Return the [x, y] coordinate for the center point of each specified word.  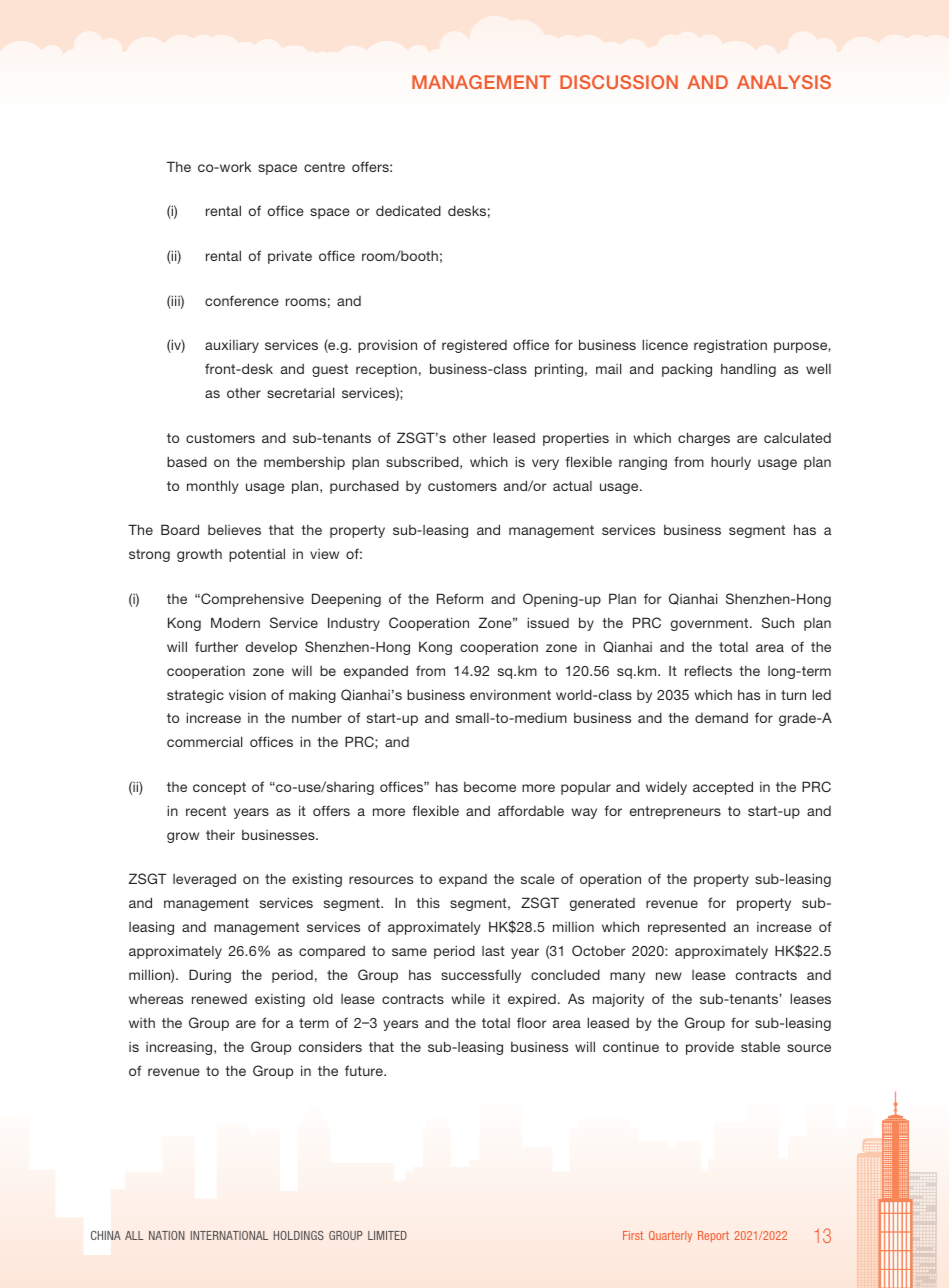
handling [748, 370]
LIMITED [387, 1235]
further [216, 646]
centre [324, 167]
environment [510, 695]
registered [474, 346]
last [493, 951]
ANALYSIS [784, 82]
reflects [708, 670]
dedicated [408, 210]
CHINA [106, 1235]
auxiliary [232, 346]
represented [687, 928]
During [210, 976]
